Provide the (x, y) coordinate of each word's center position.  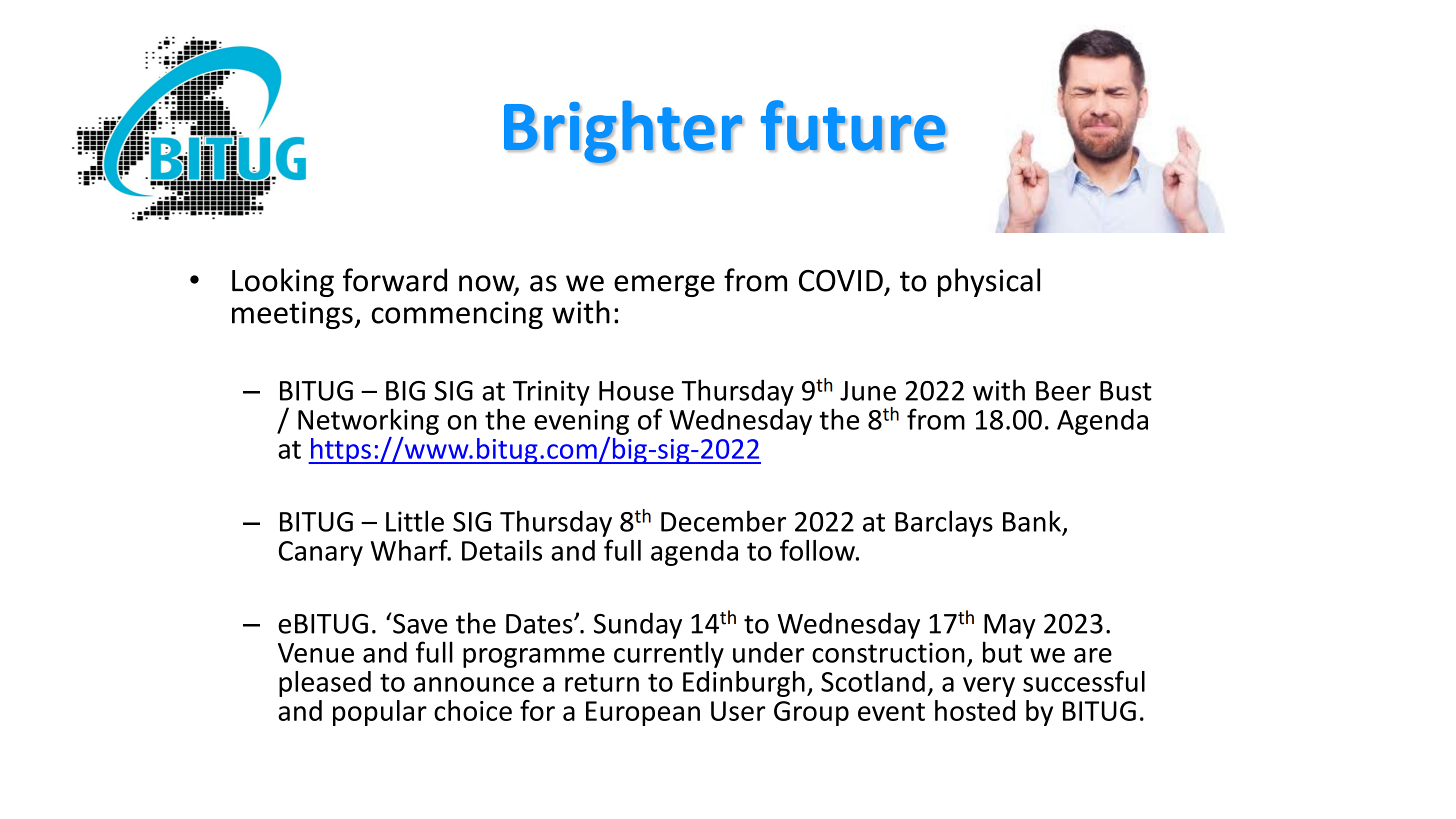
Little (415, 521)
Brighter (624, 132)
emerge (664, 286)
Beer (1063, 391)
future (854, 126)
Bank (1032, 521)
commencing (457, 315)
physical (989, 282)
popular (380, 713)
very (989, 687)
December (723, 521)
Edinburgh (744, 684)
